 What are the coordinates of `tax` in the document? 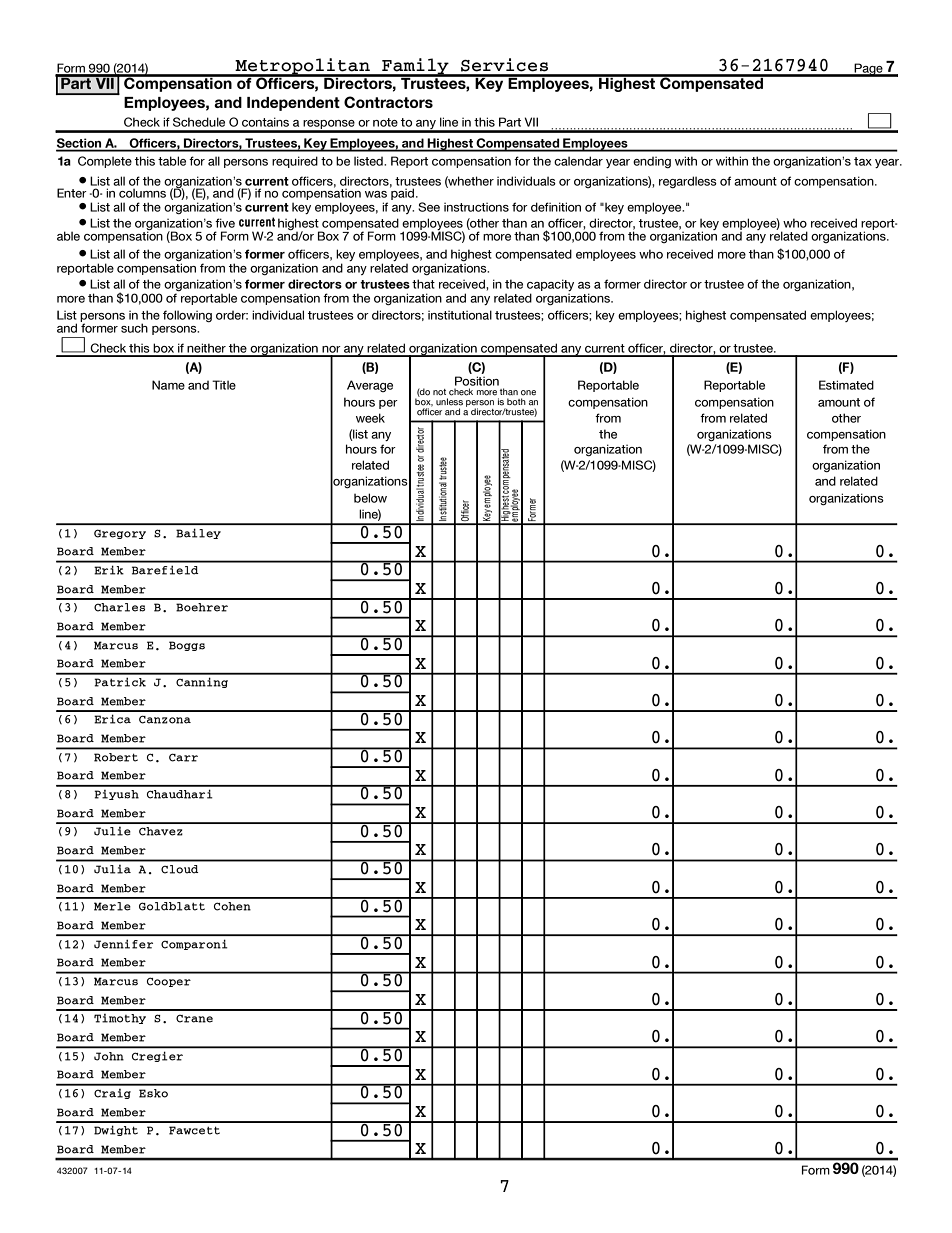 It's located at (863, 161).
